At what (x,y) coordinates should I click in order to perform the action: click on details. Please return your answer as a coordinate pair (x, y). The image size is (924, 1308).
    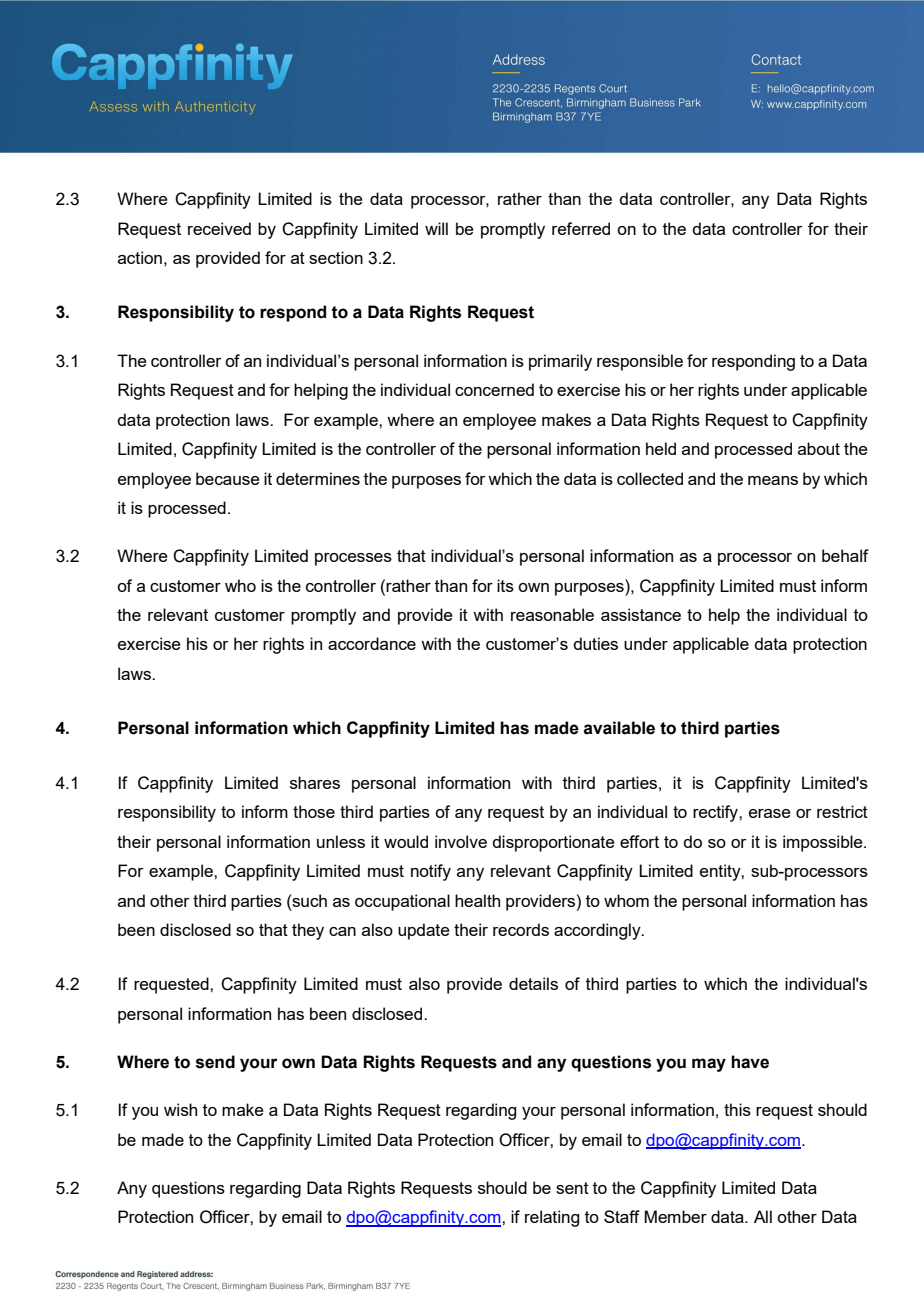
    Looking at the image, I should click on (533, 983).
